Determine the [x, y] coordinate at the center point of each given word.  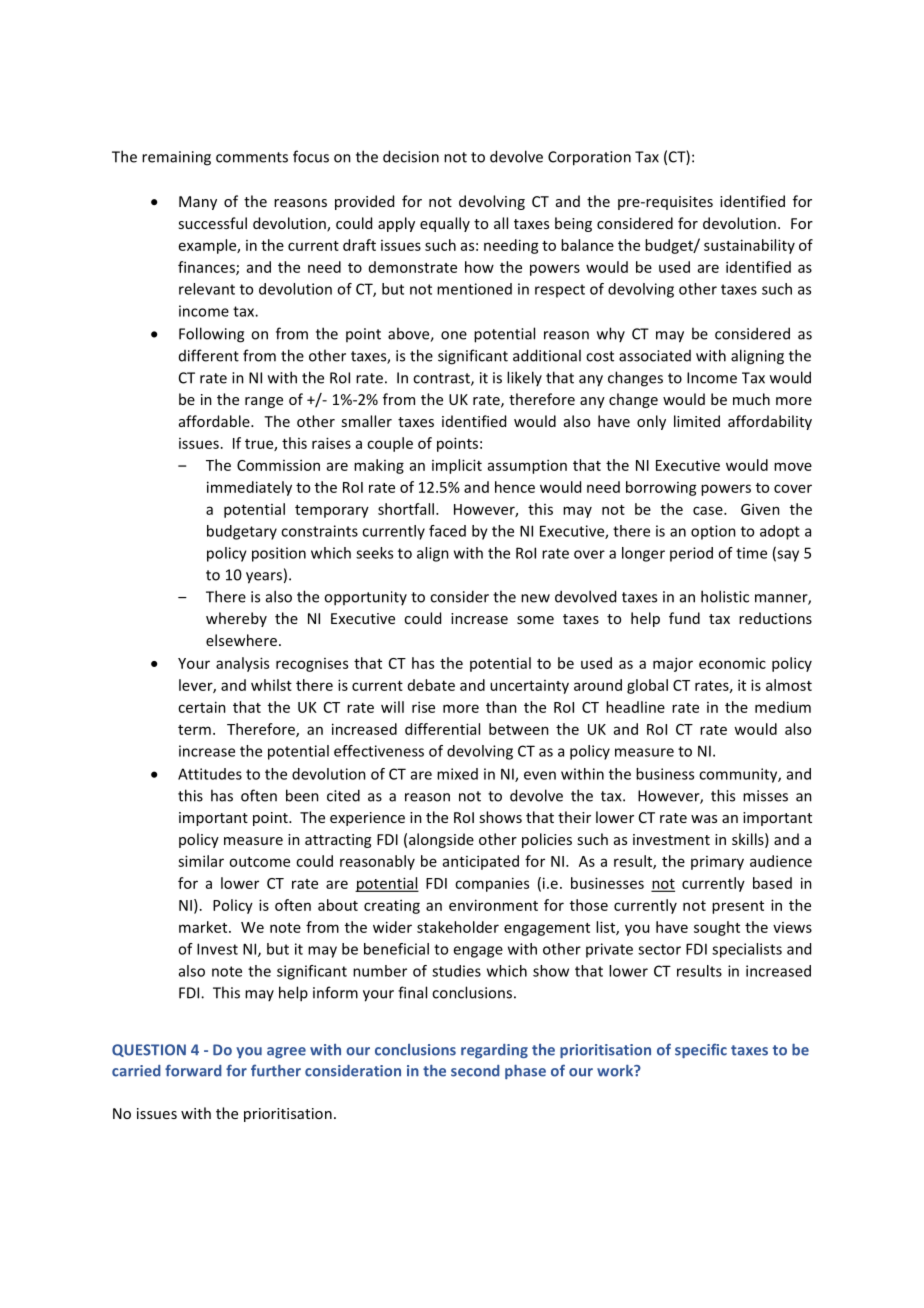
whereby [236, 619]
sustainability [749, 246]
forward [193, 1070]
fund [684, 618]
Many [198, 203]
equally [445, 224]
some [535, 620]
